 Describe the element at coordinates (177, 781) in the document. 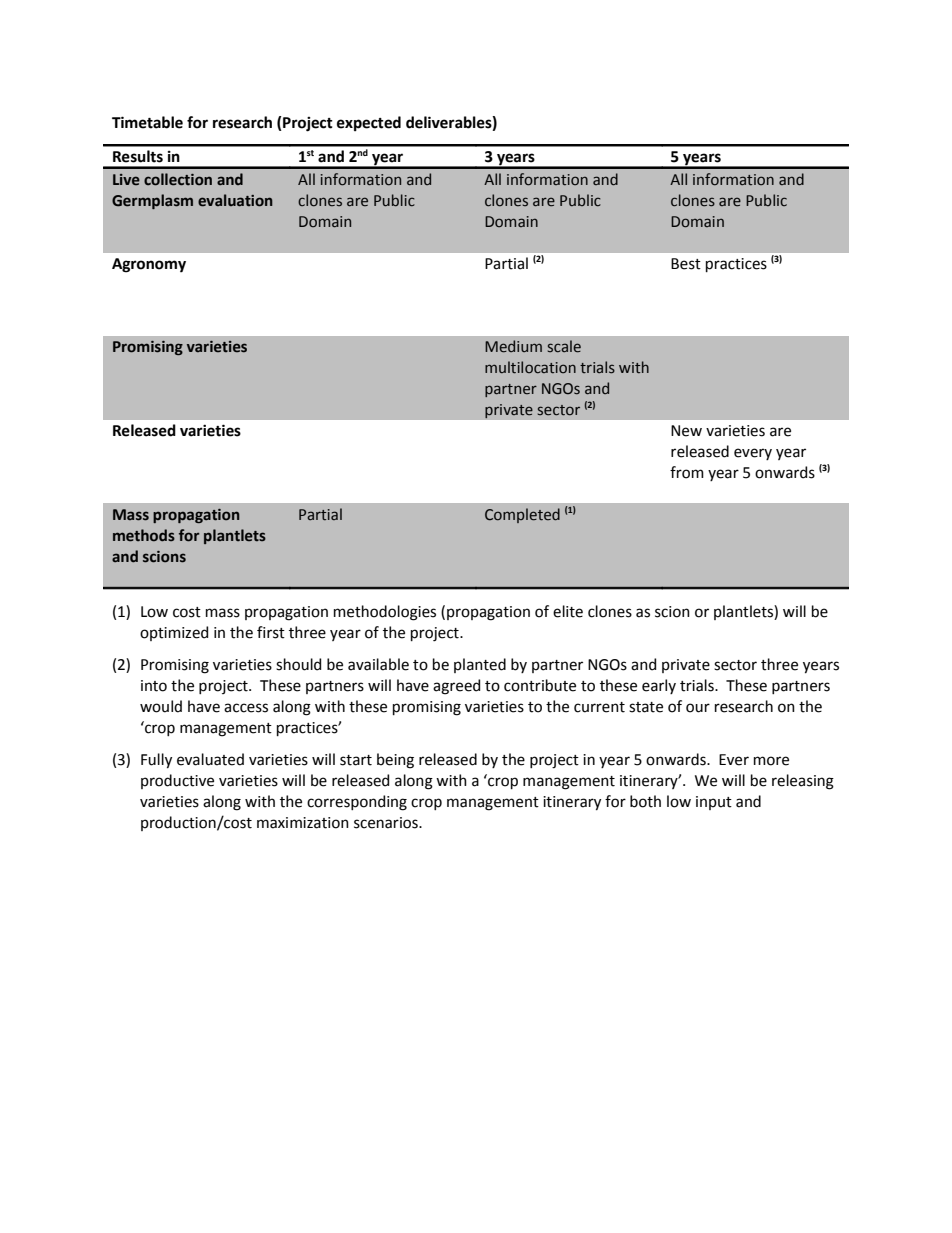

I see `productive` at that location.
